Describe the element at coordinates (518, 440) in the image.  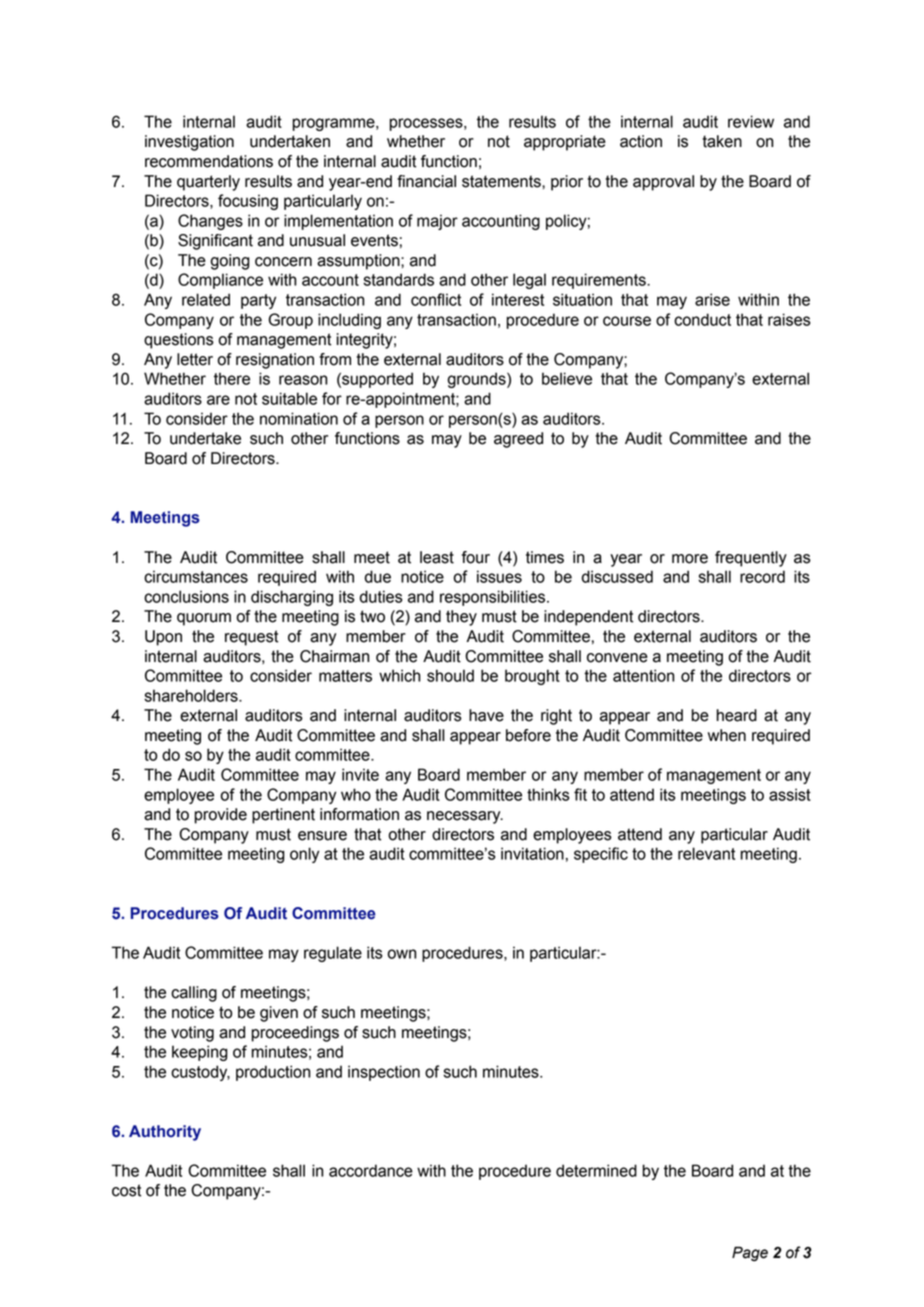
I see `agreed` at that location.
